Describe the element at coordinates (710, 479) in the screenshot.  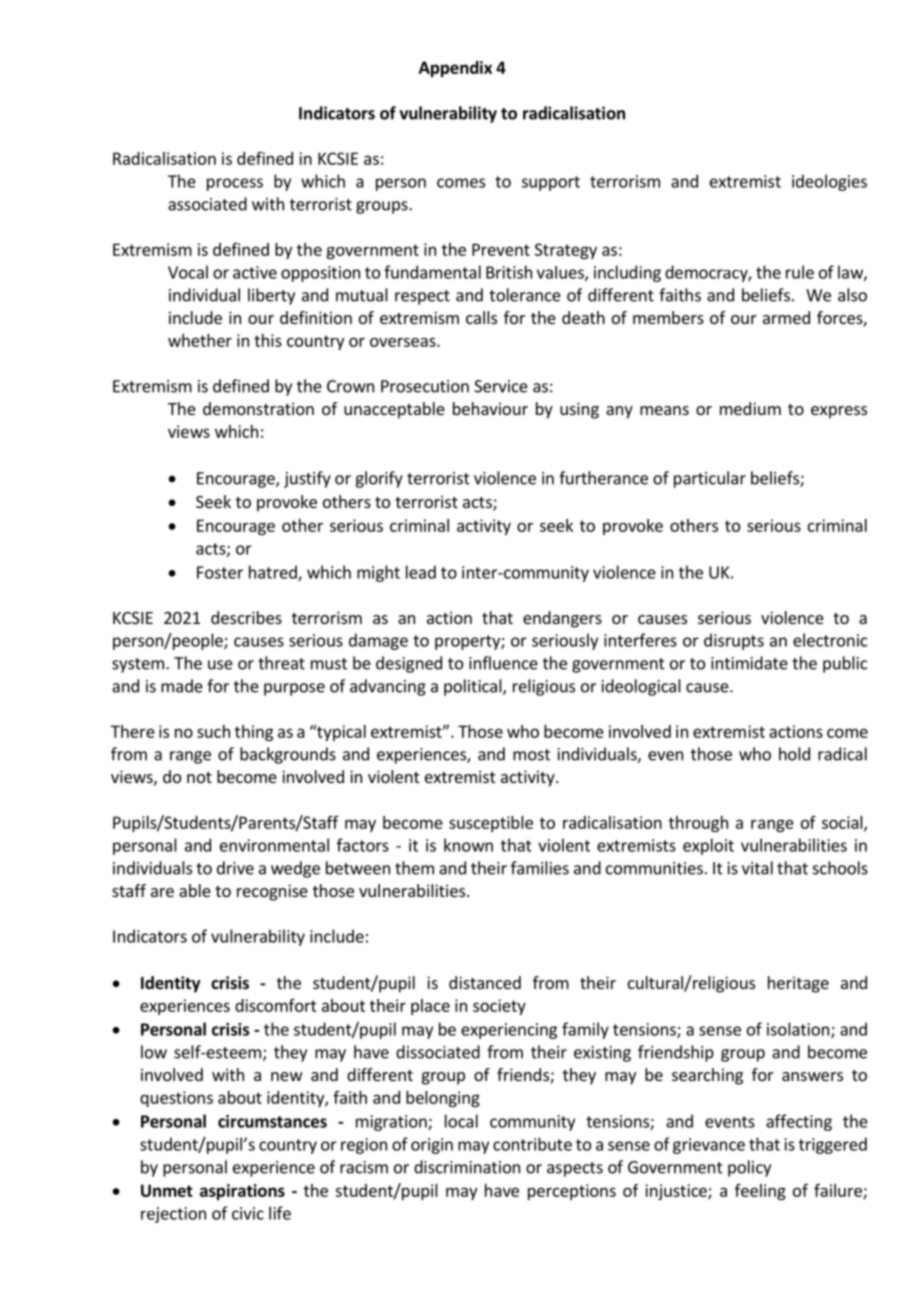
I see `particular` at that location.
